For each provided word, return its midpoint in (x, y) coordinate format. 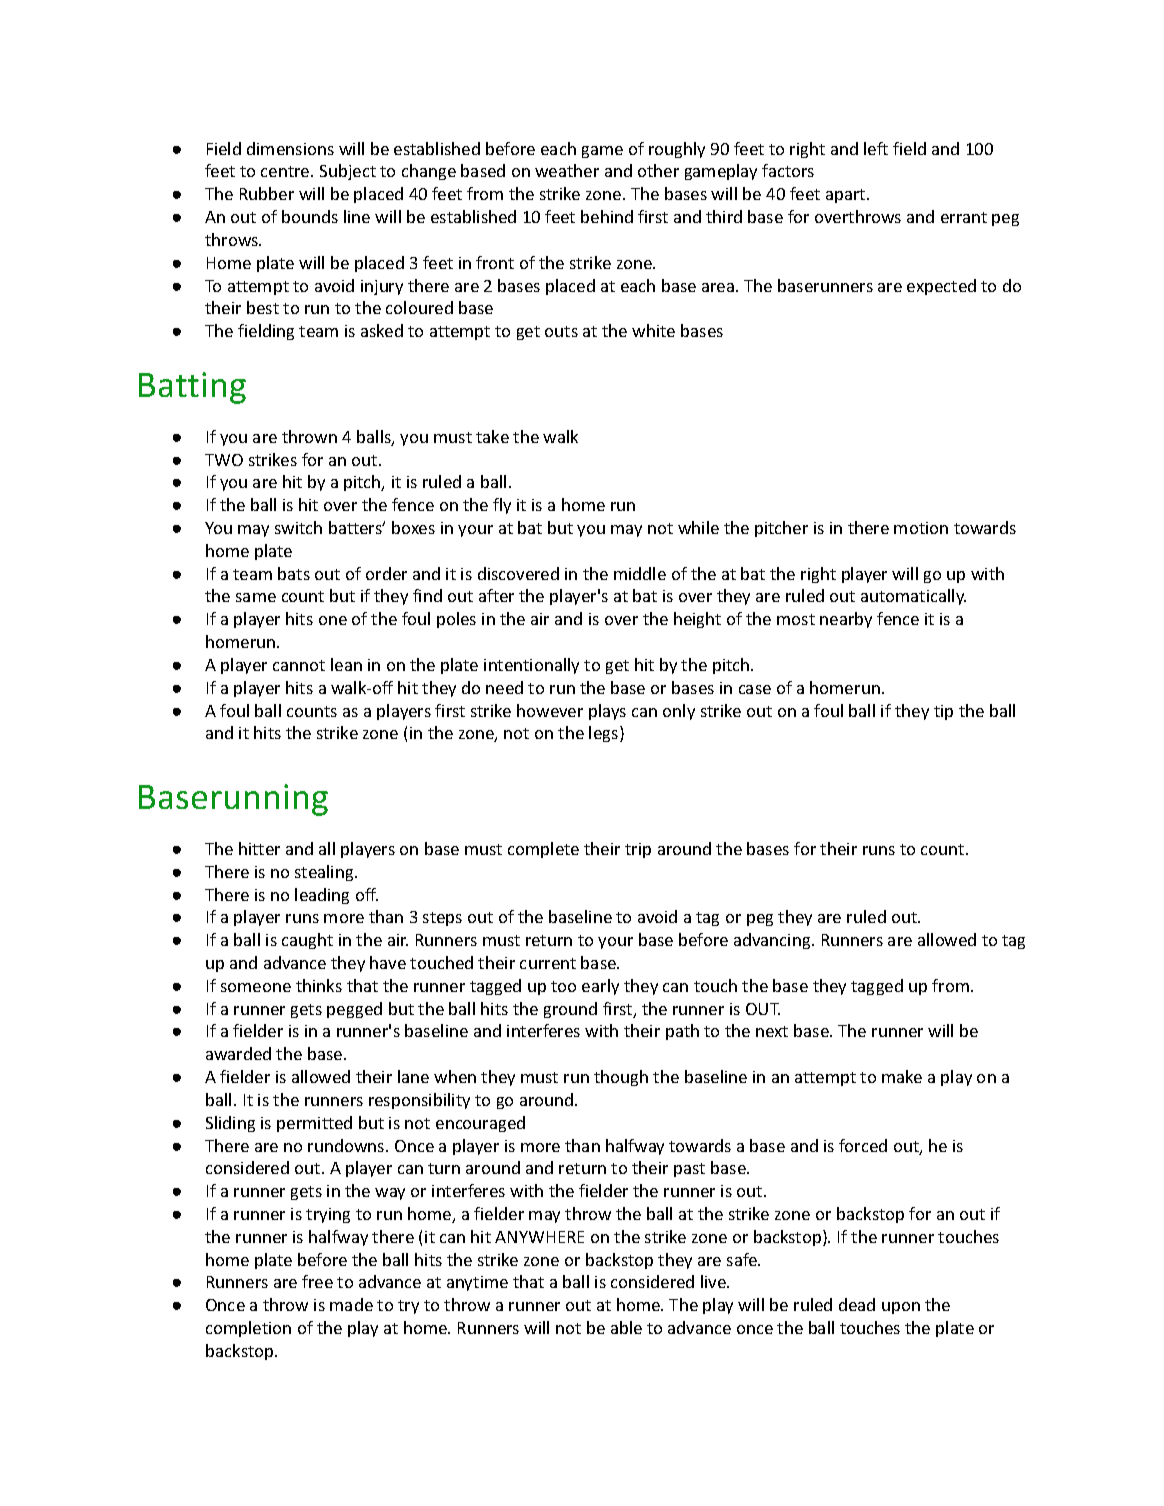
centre (286, 171)
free (317, 1281)
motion (921, 528)
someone (256, 987)
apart (847, 196)
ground (570, 1010)
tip (943, 712)
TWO (224, 460)
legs (605, 734)
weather (567, 170)
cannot (299, 665)
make (902, 1076)
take (492, 436)
